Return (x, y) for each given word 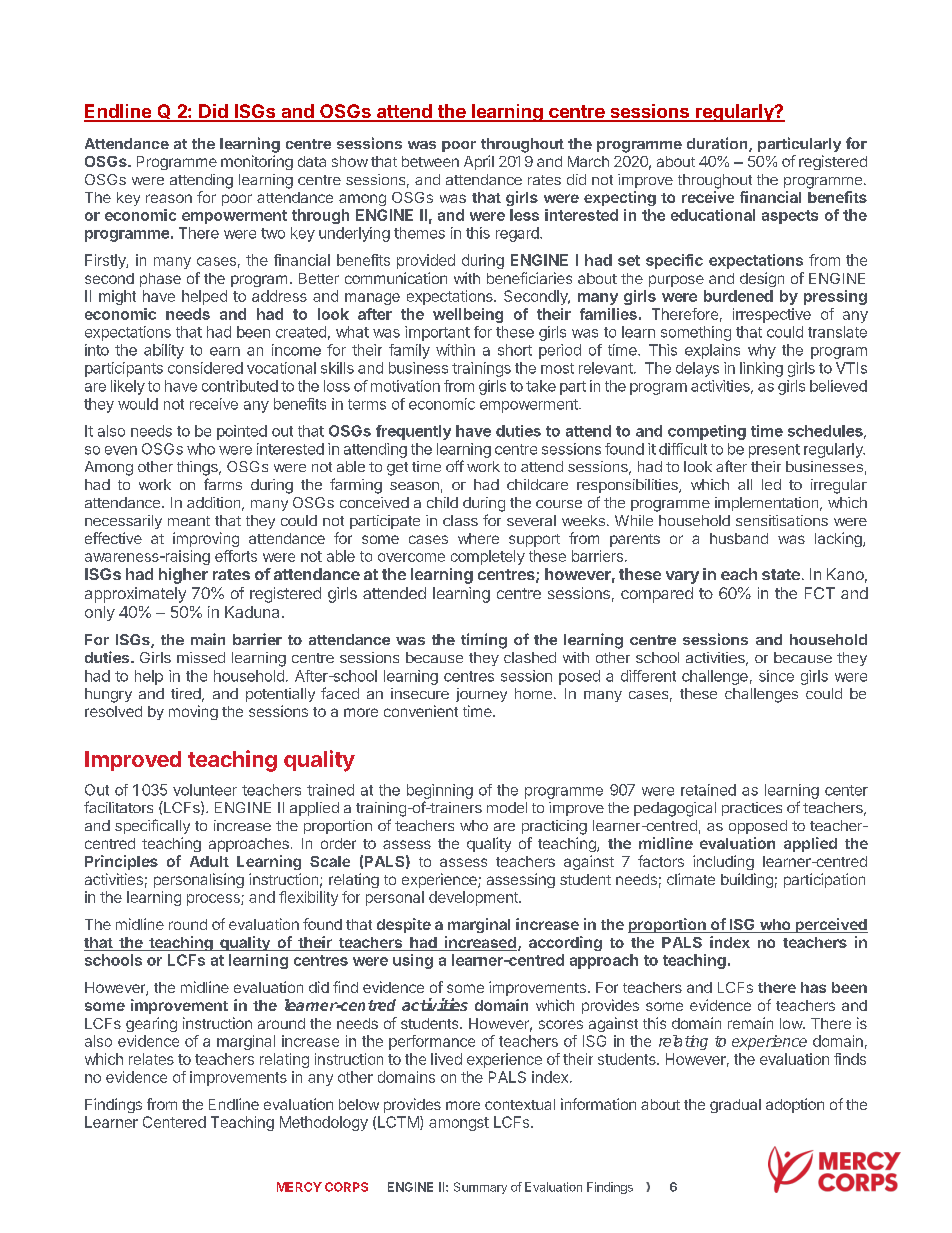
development (474, 898)
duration (718, 144)
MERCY (299, 1187)
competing (707, 432)
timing (484, 641)
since (776, 676)
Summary (480, 1188)
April (479, 162)
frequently (413, 432)
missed (201, 657)
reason (169, 198)
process (214, 900)
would (138, 404)
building (747, 880)
